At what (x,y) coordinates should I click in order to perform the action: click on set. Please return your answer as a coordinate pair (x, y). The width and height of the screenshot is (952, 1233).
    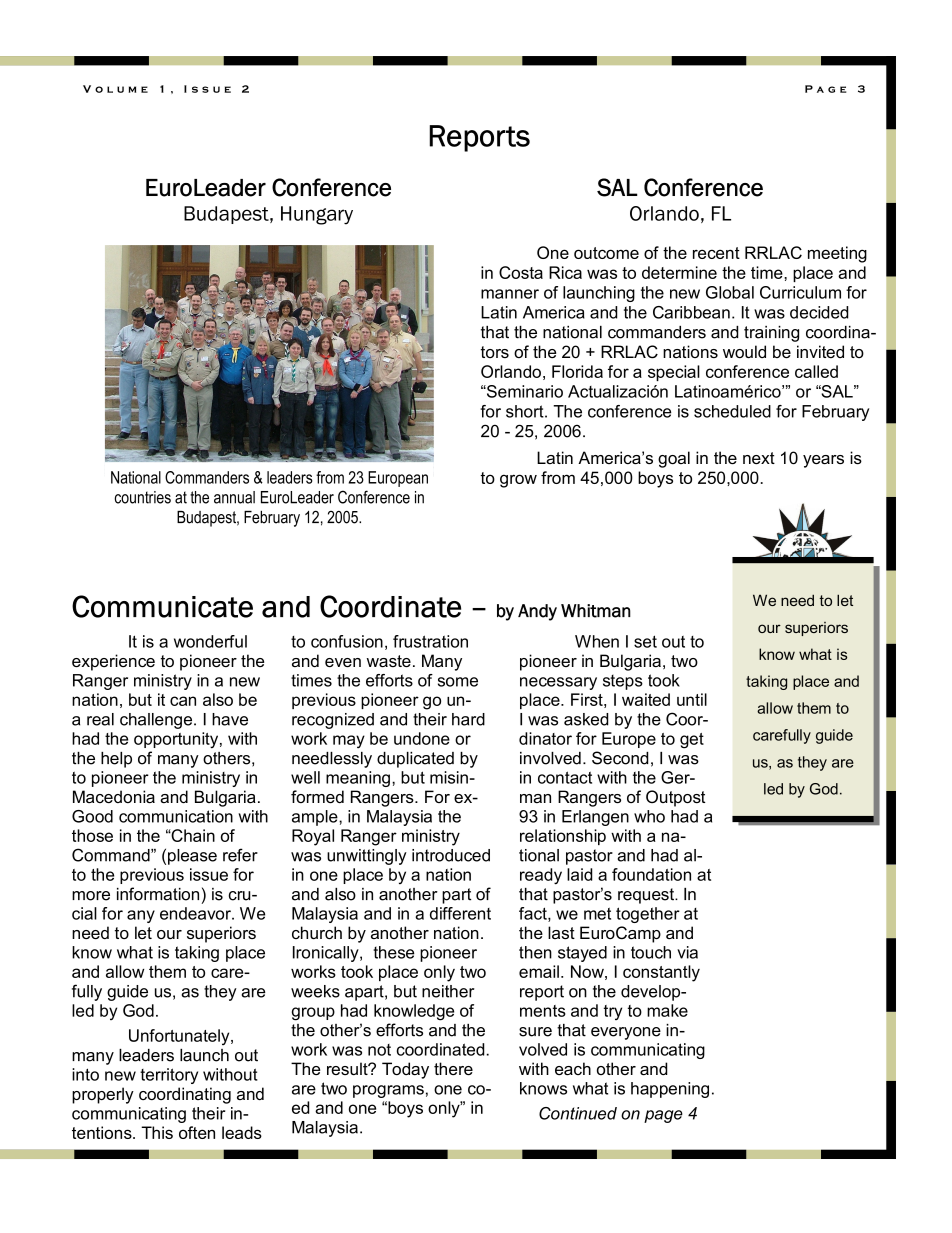
    Looking at the image, I should click on (645, 641).
